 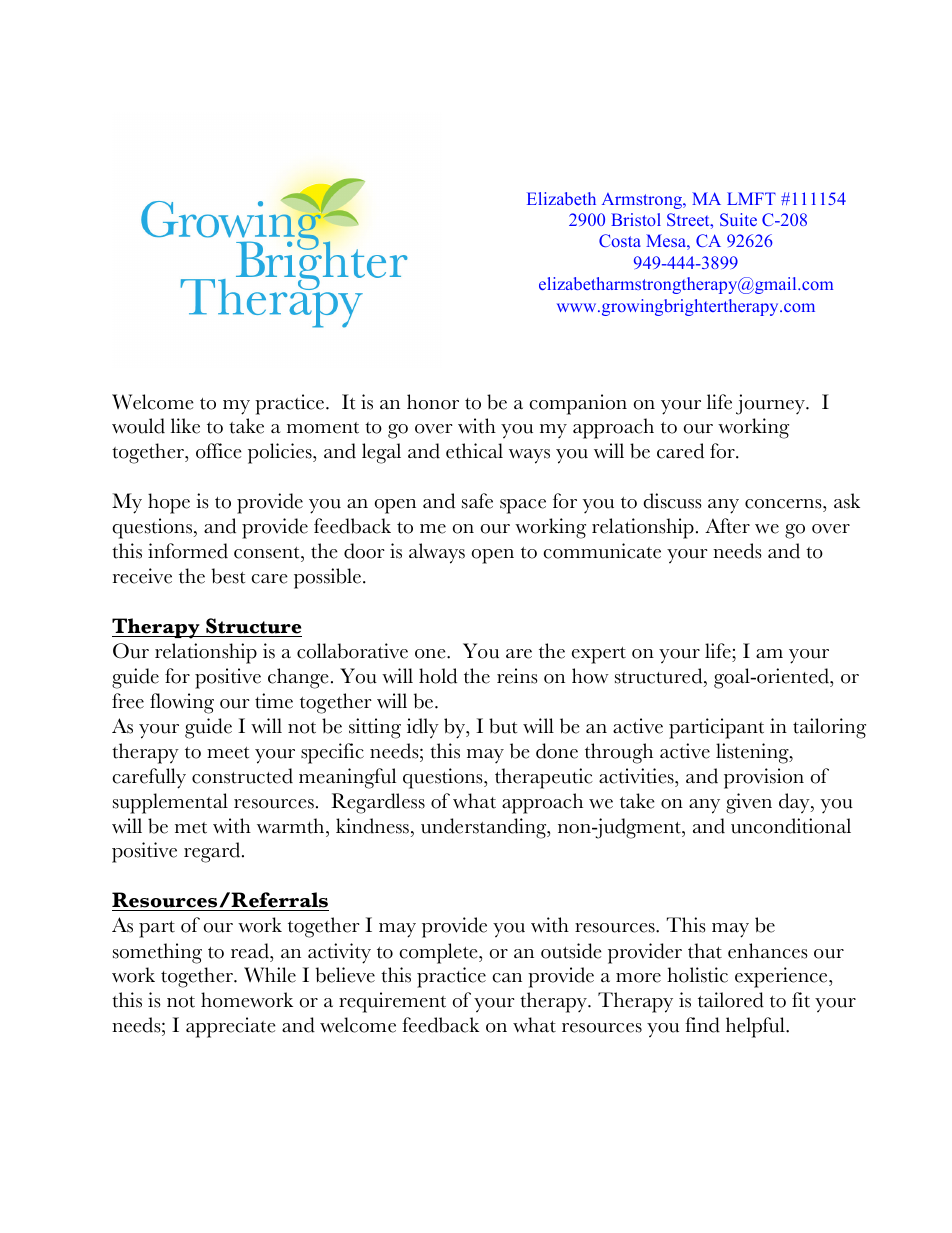 I want to click on tailored, so click(x=731, y=1000).
